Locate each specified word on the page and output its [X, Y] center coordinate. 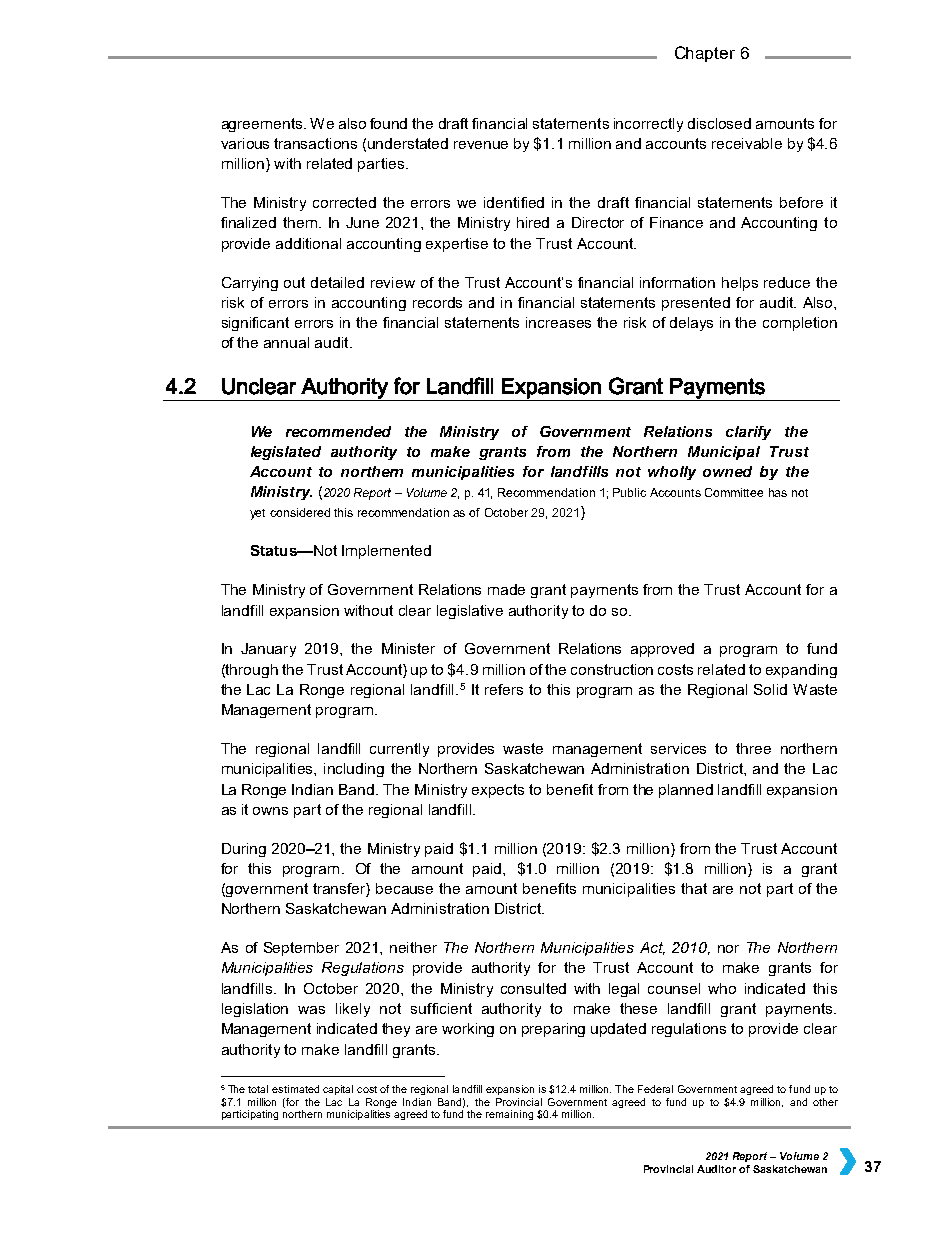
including [354, 770]
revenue [481, 145]
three [753, 748]
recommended [338, 431]
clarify [748, 433]
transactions [315, 143]
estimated [295, 1089]
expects [498, 791]
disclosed [719, 123]
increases [558, 322]
